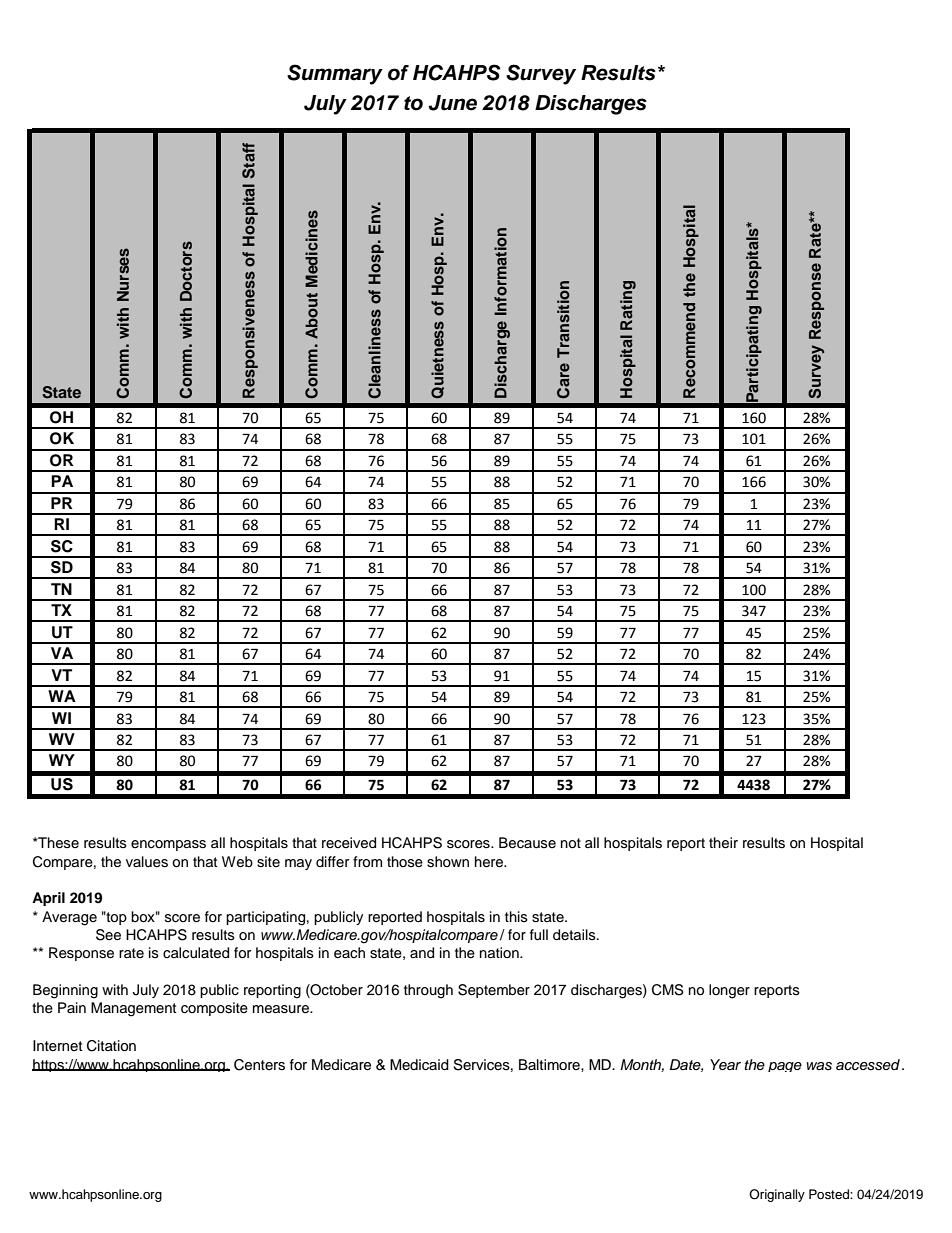 This screenshot has width=952, height=1233. I want to click on Citation, so click(111, 1046).
